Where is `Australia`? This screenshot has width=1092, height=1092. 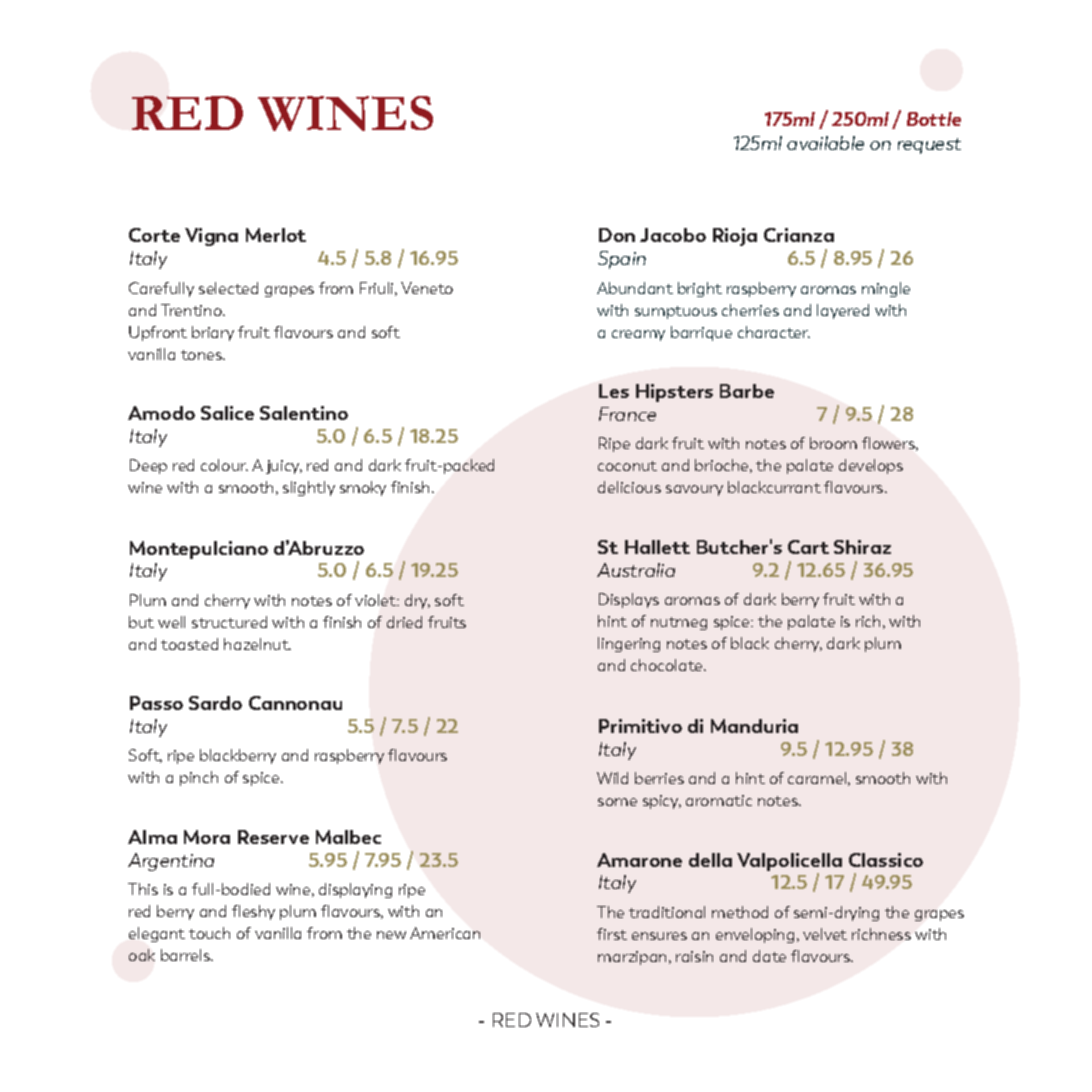
Australia is located at coordinates (636, 570).
